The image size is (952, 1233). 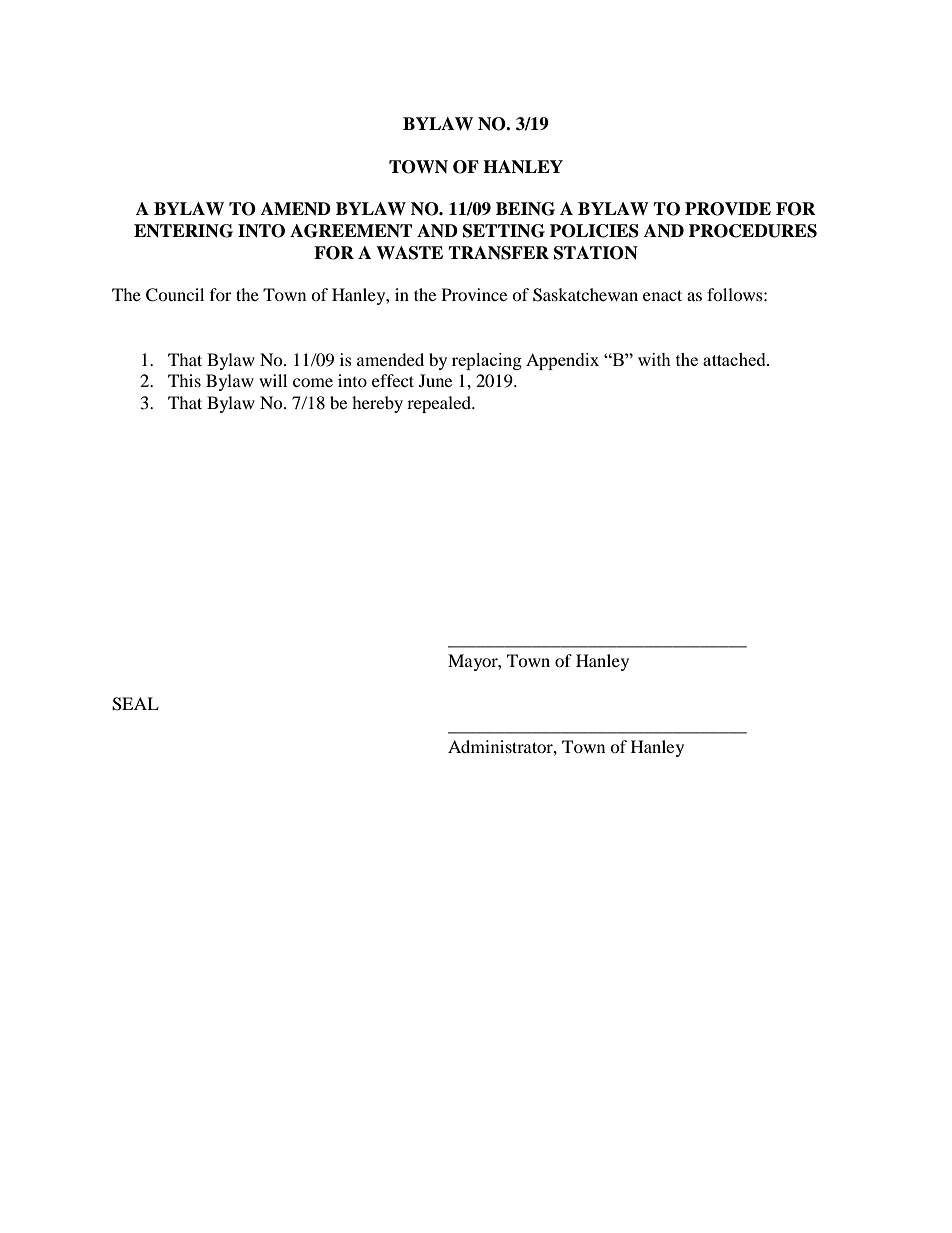 I want to click on June, so click(x=435, y=380).
